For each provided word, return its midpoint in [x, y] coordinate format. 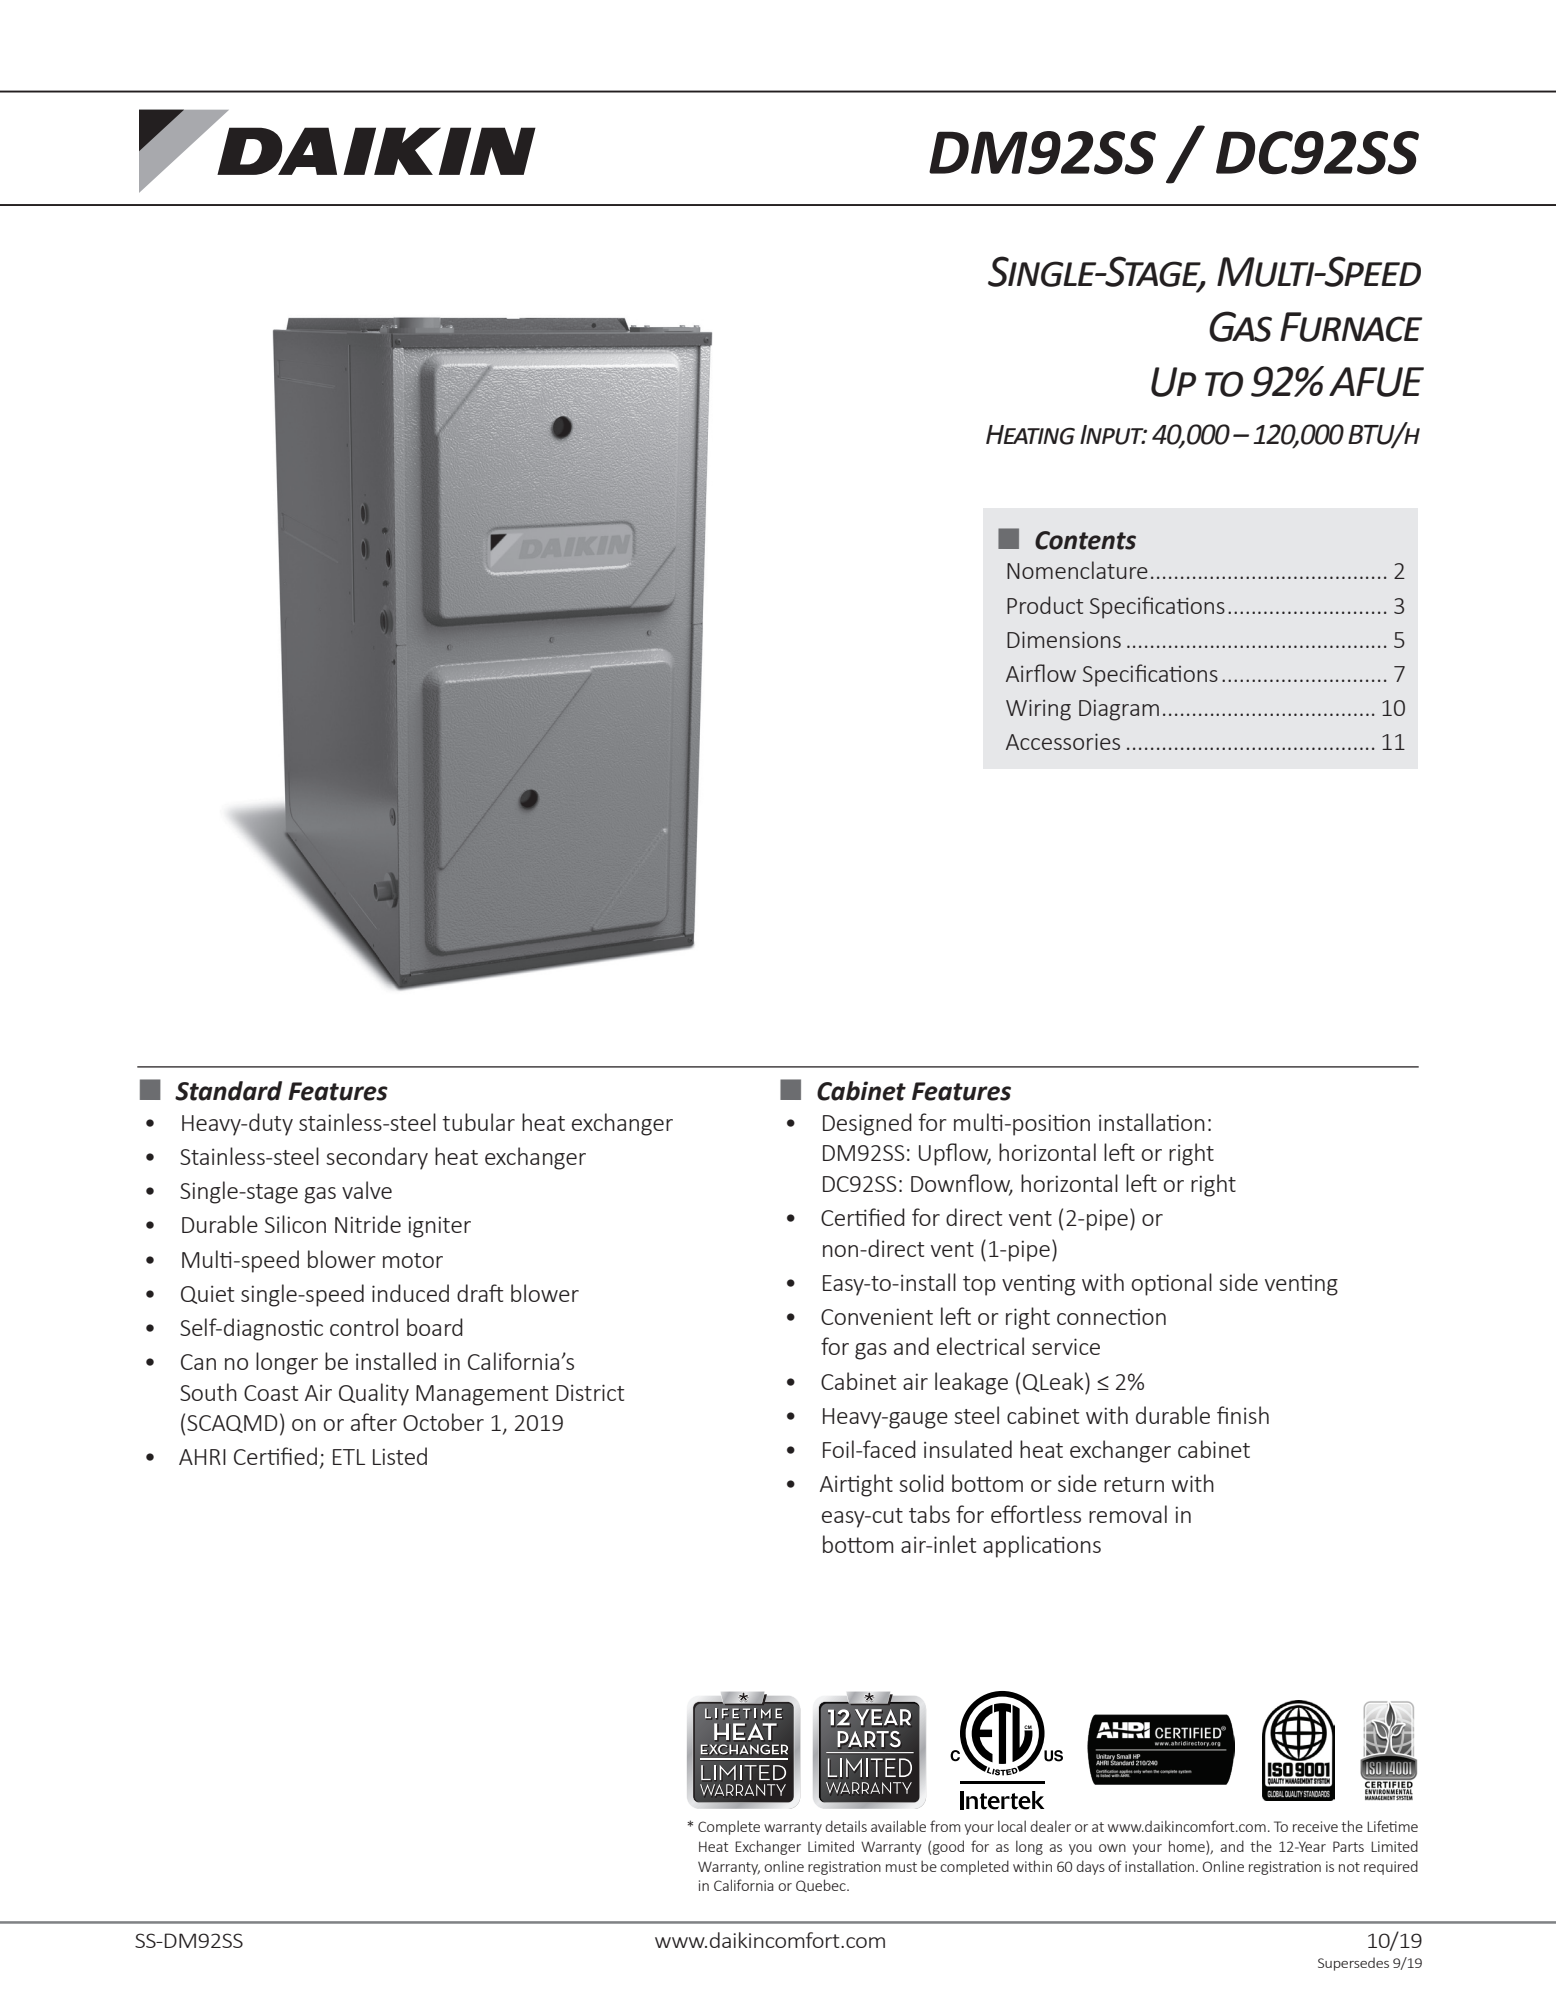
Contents [1085, 540]
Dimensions [1064, 639]
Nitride [368, 1224]
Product [1045, 605]
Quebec [822, 1885]
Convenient [877, 1316]
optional [1172, 1284]
